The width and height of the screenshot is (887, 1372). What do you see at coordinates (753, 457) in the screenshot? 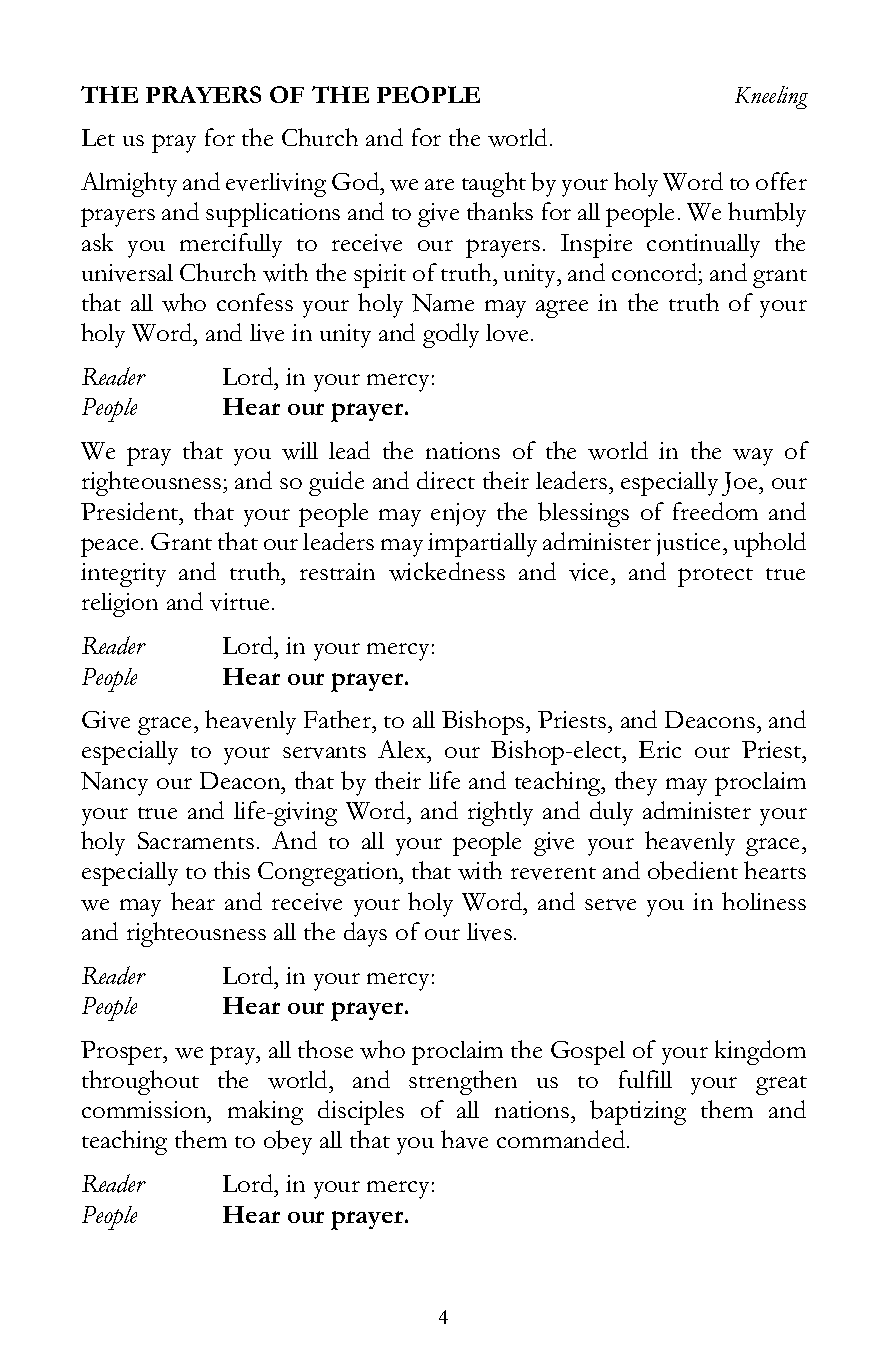
I see `way` at bounding box center [753, 457].
